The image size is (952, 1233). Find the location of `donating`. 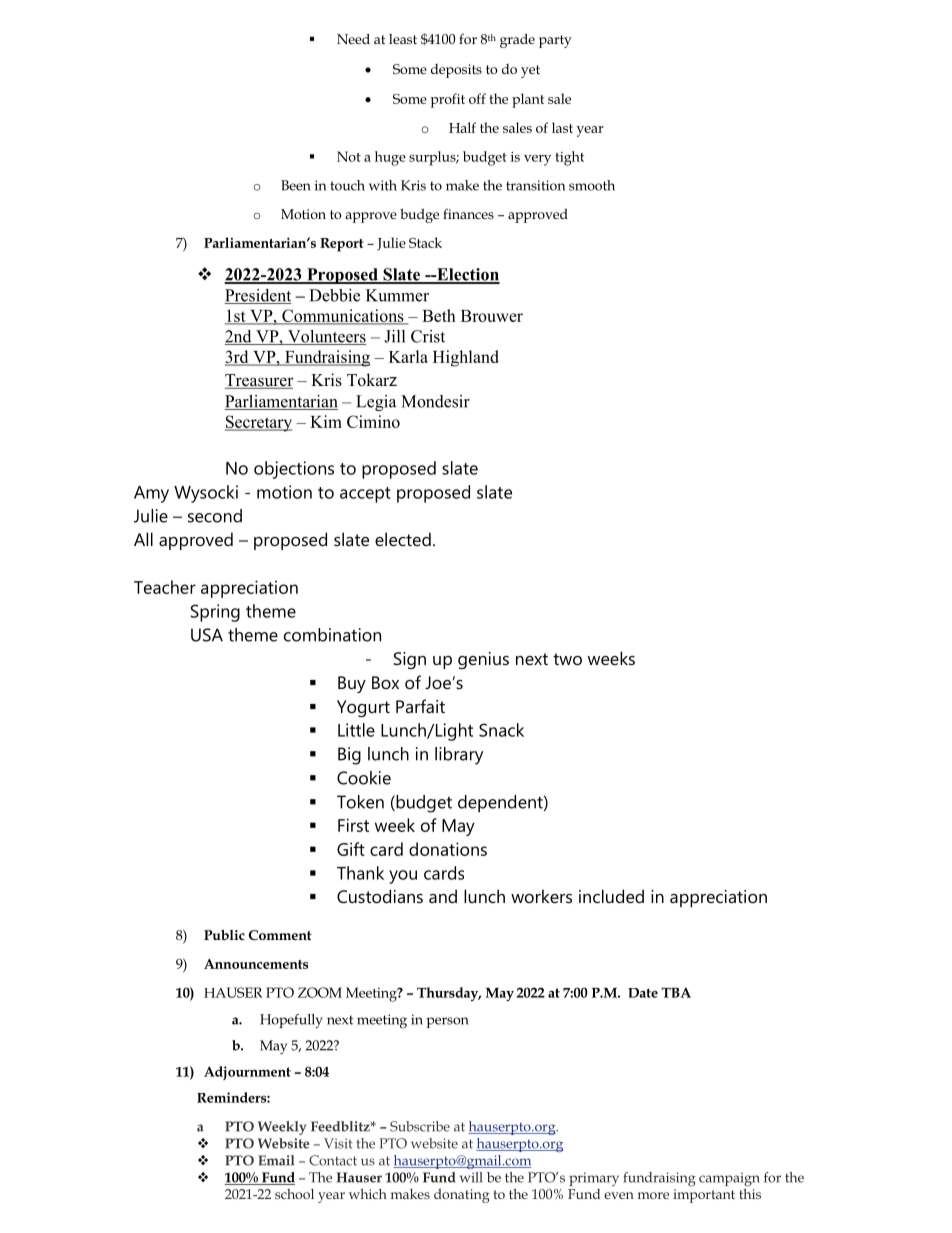

donating is located at coordinates (462, 1196).
